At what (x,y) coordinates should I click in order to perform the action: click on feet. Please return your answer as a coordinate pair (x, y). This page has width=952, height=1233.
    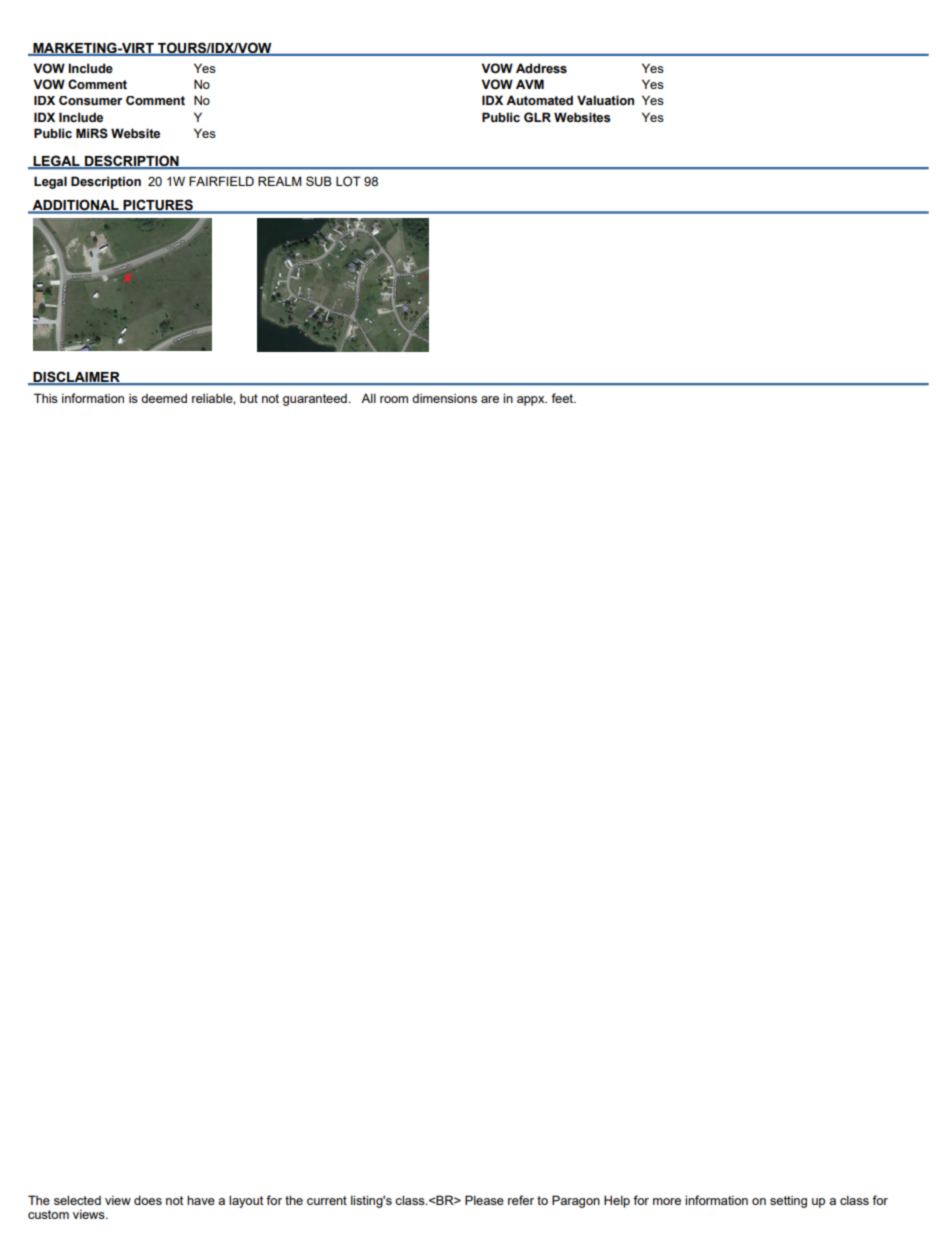
    Looking at the image, I should click on (563, 398).
